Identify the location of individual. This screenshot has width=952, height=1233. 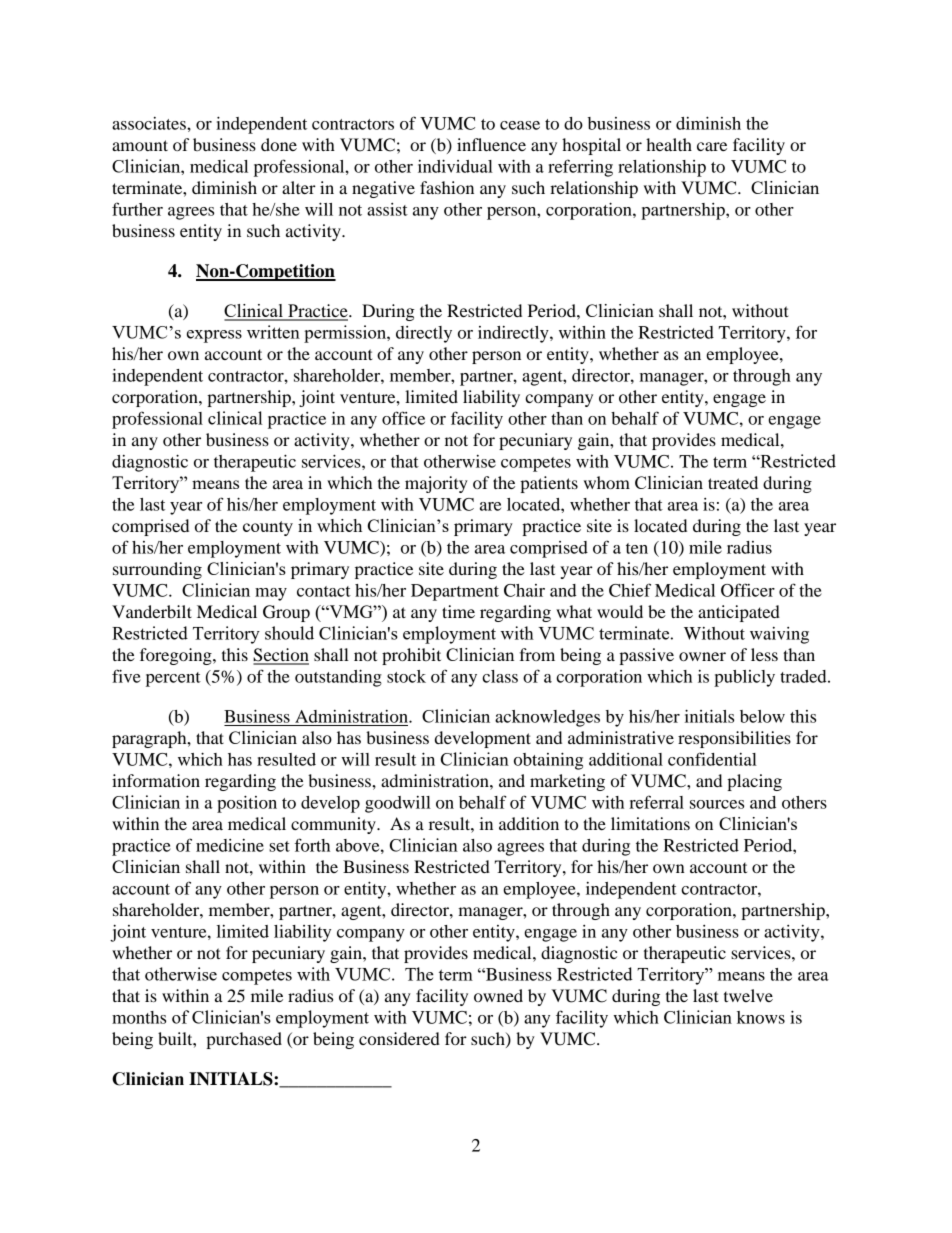
(455, 166).
